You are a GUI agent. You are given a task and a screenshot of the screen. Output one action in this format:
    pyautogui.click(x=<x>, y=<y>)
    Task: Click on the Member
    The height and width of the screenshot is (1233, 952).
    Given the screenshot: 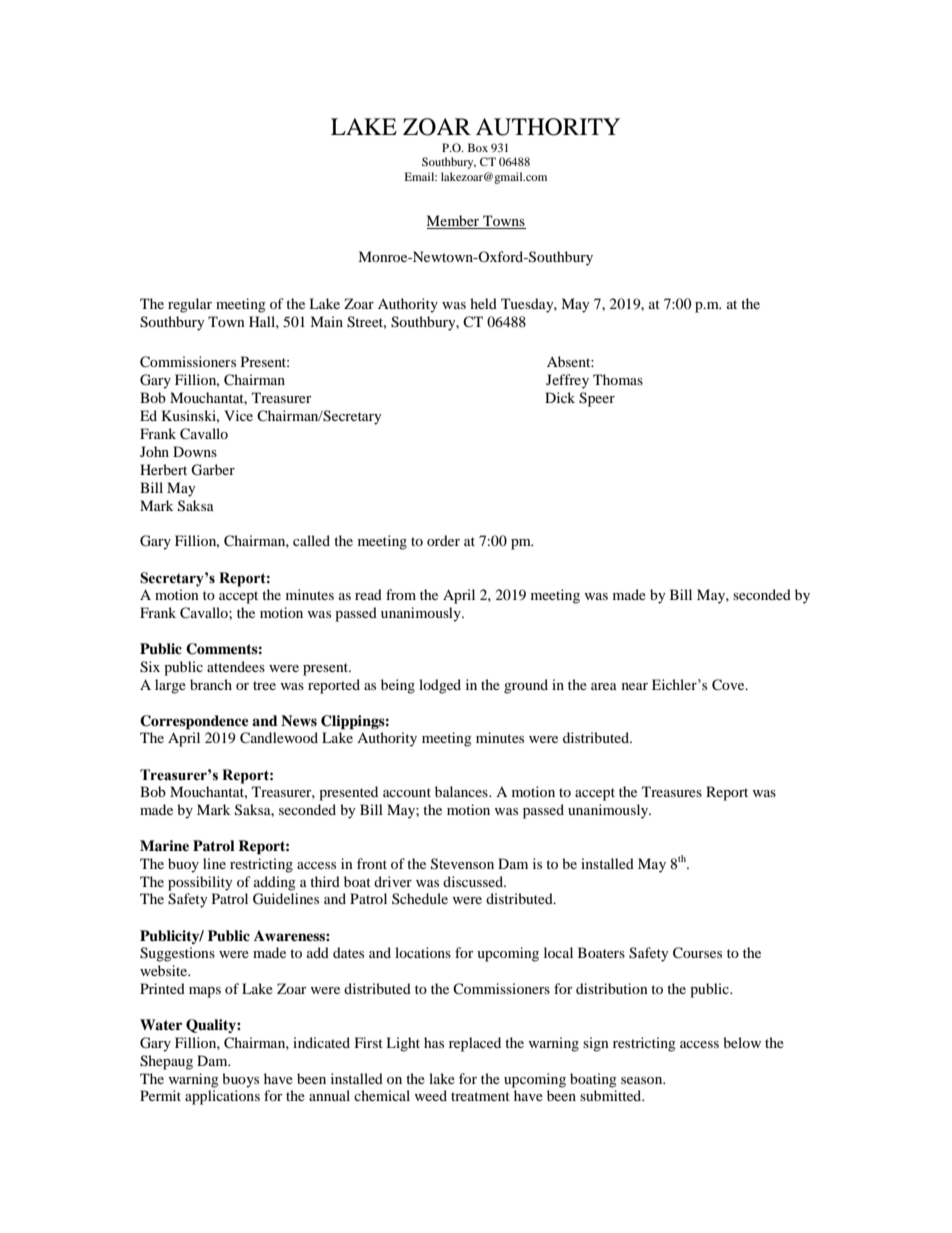 What is the action you would take?
    pyautogui.click(x=454, y=222)
